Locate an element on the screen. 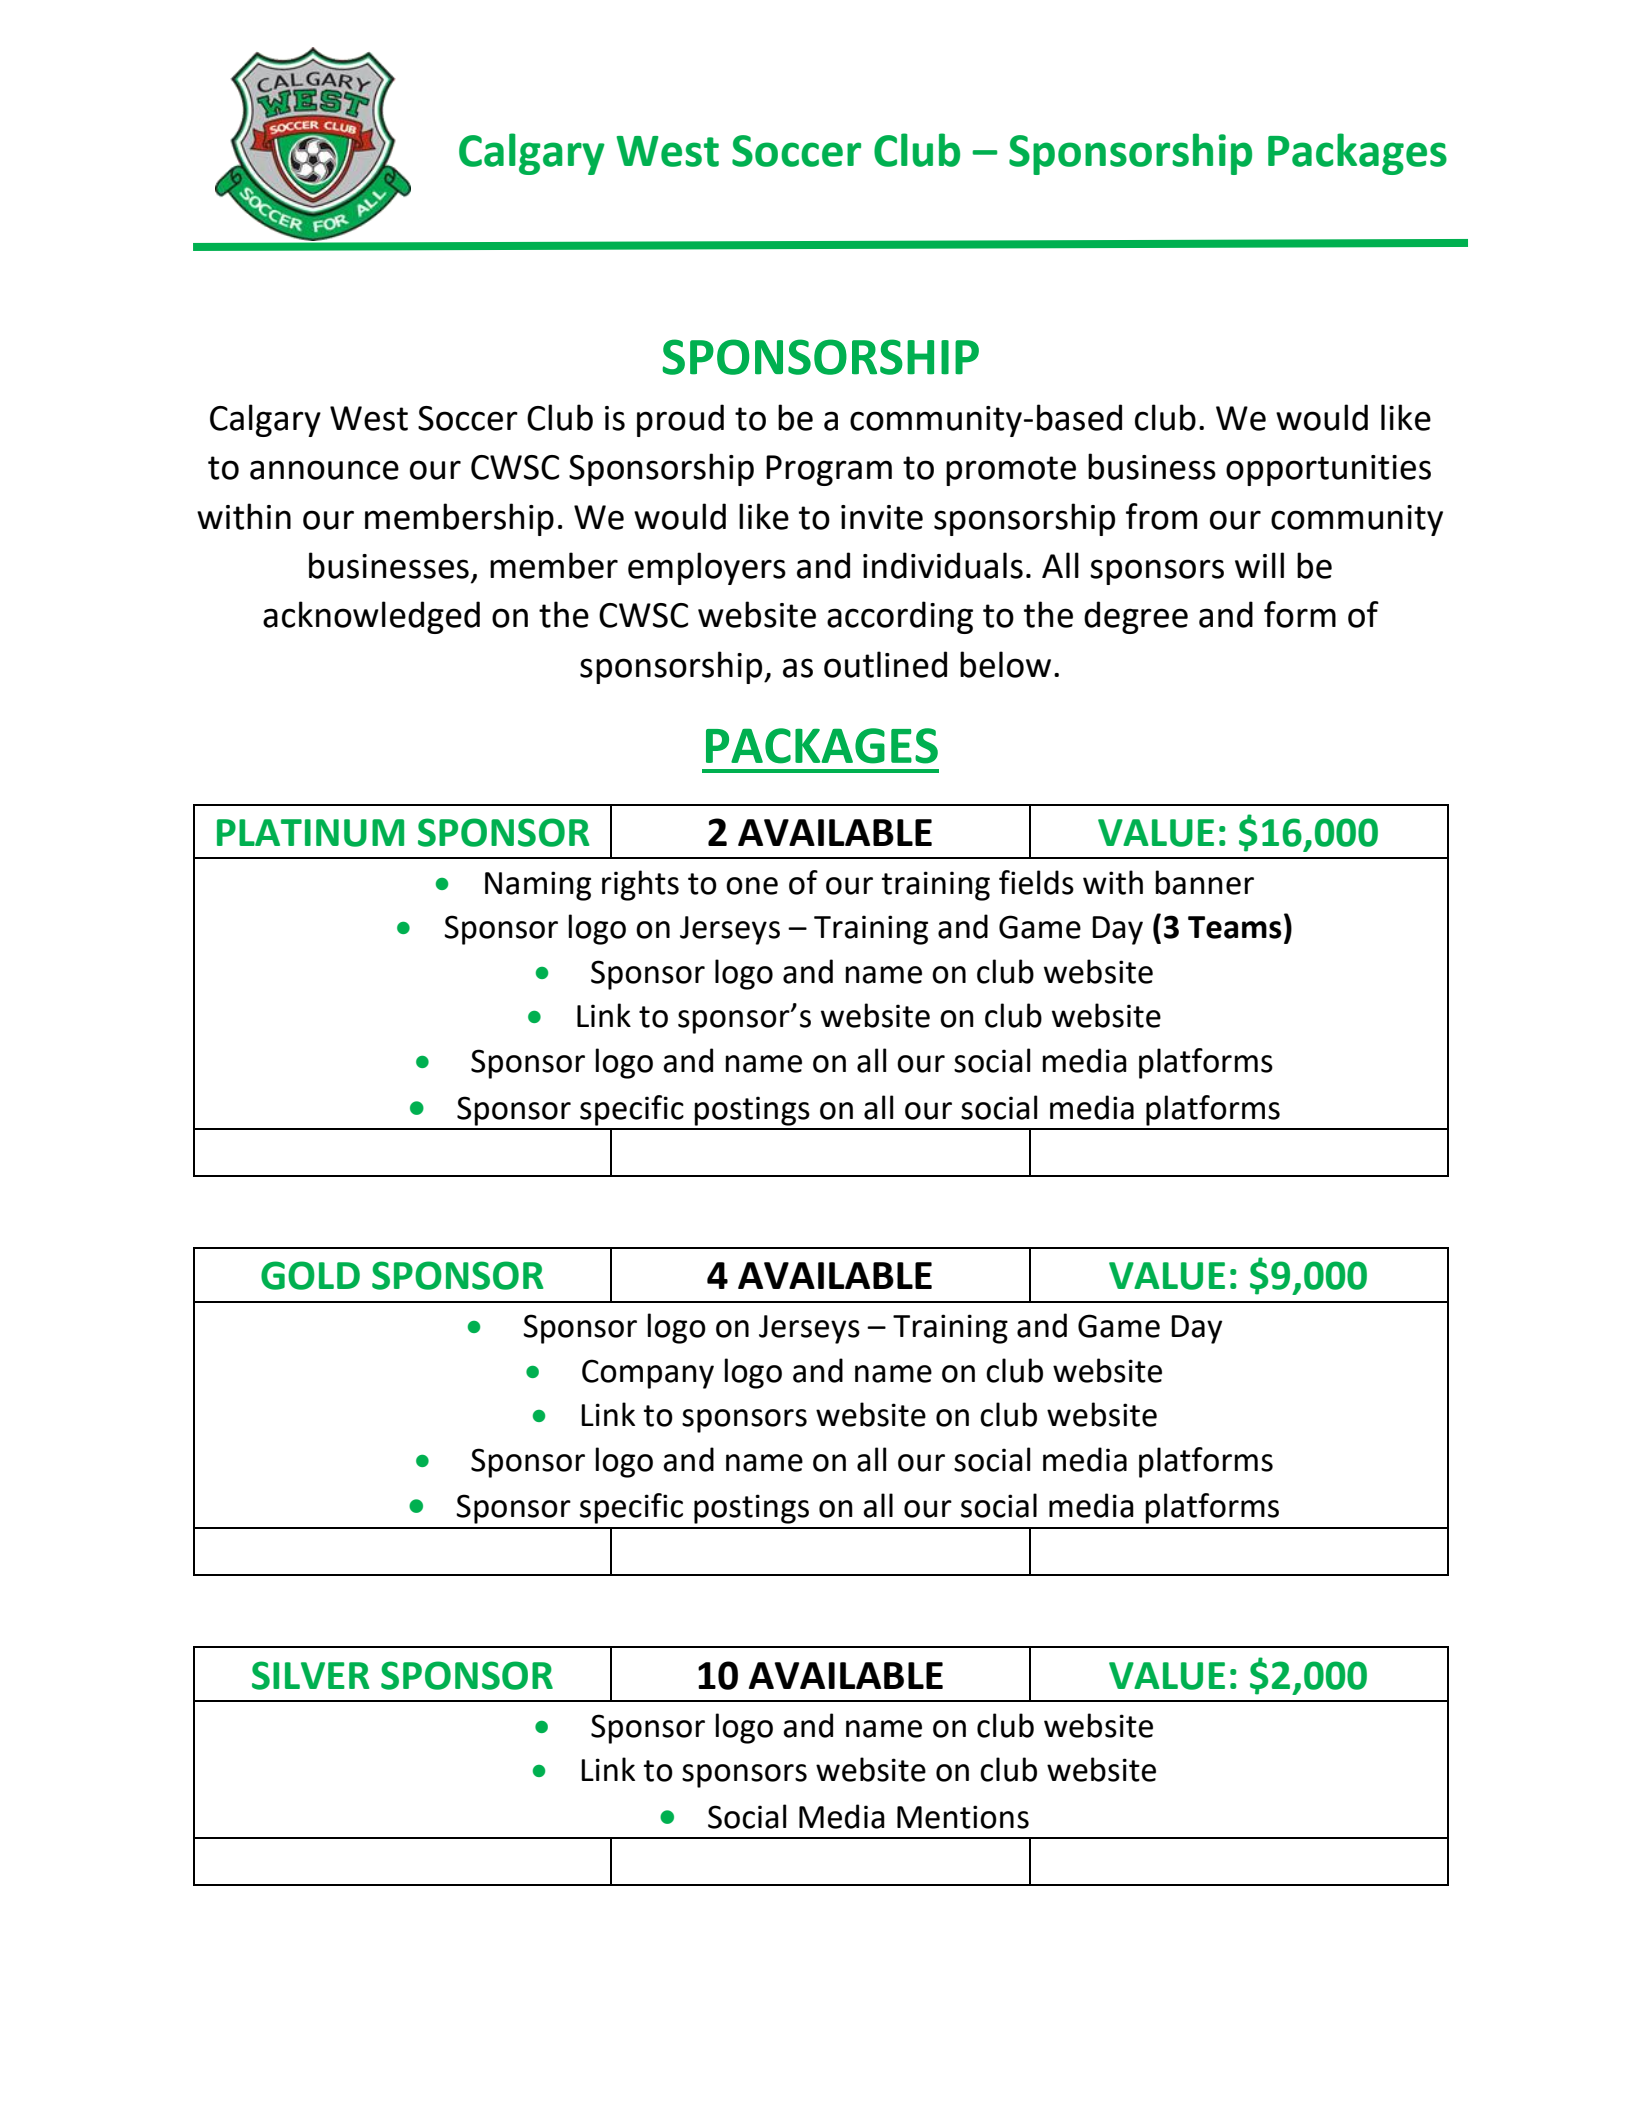  Company is located at coordinates (648, 1374).
